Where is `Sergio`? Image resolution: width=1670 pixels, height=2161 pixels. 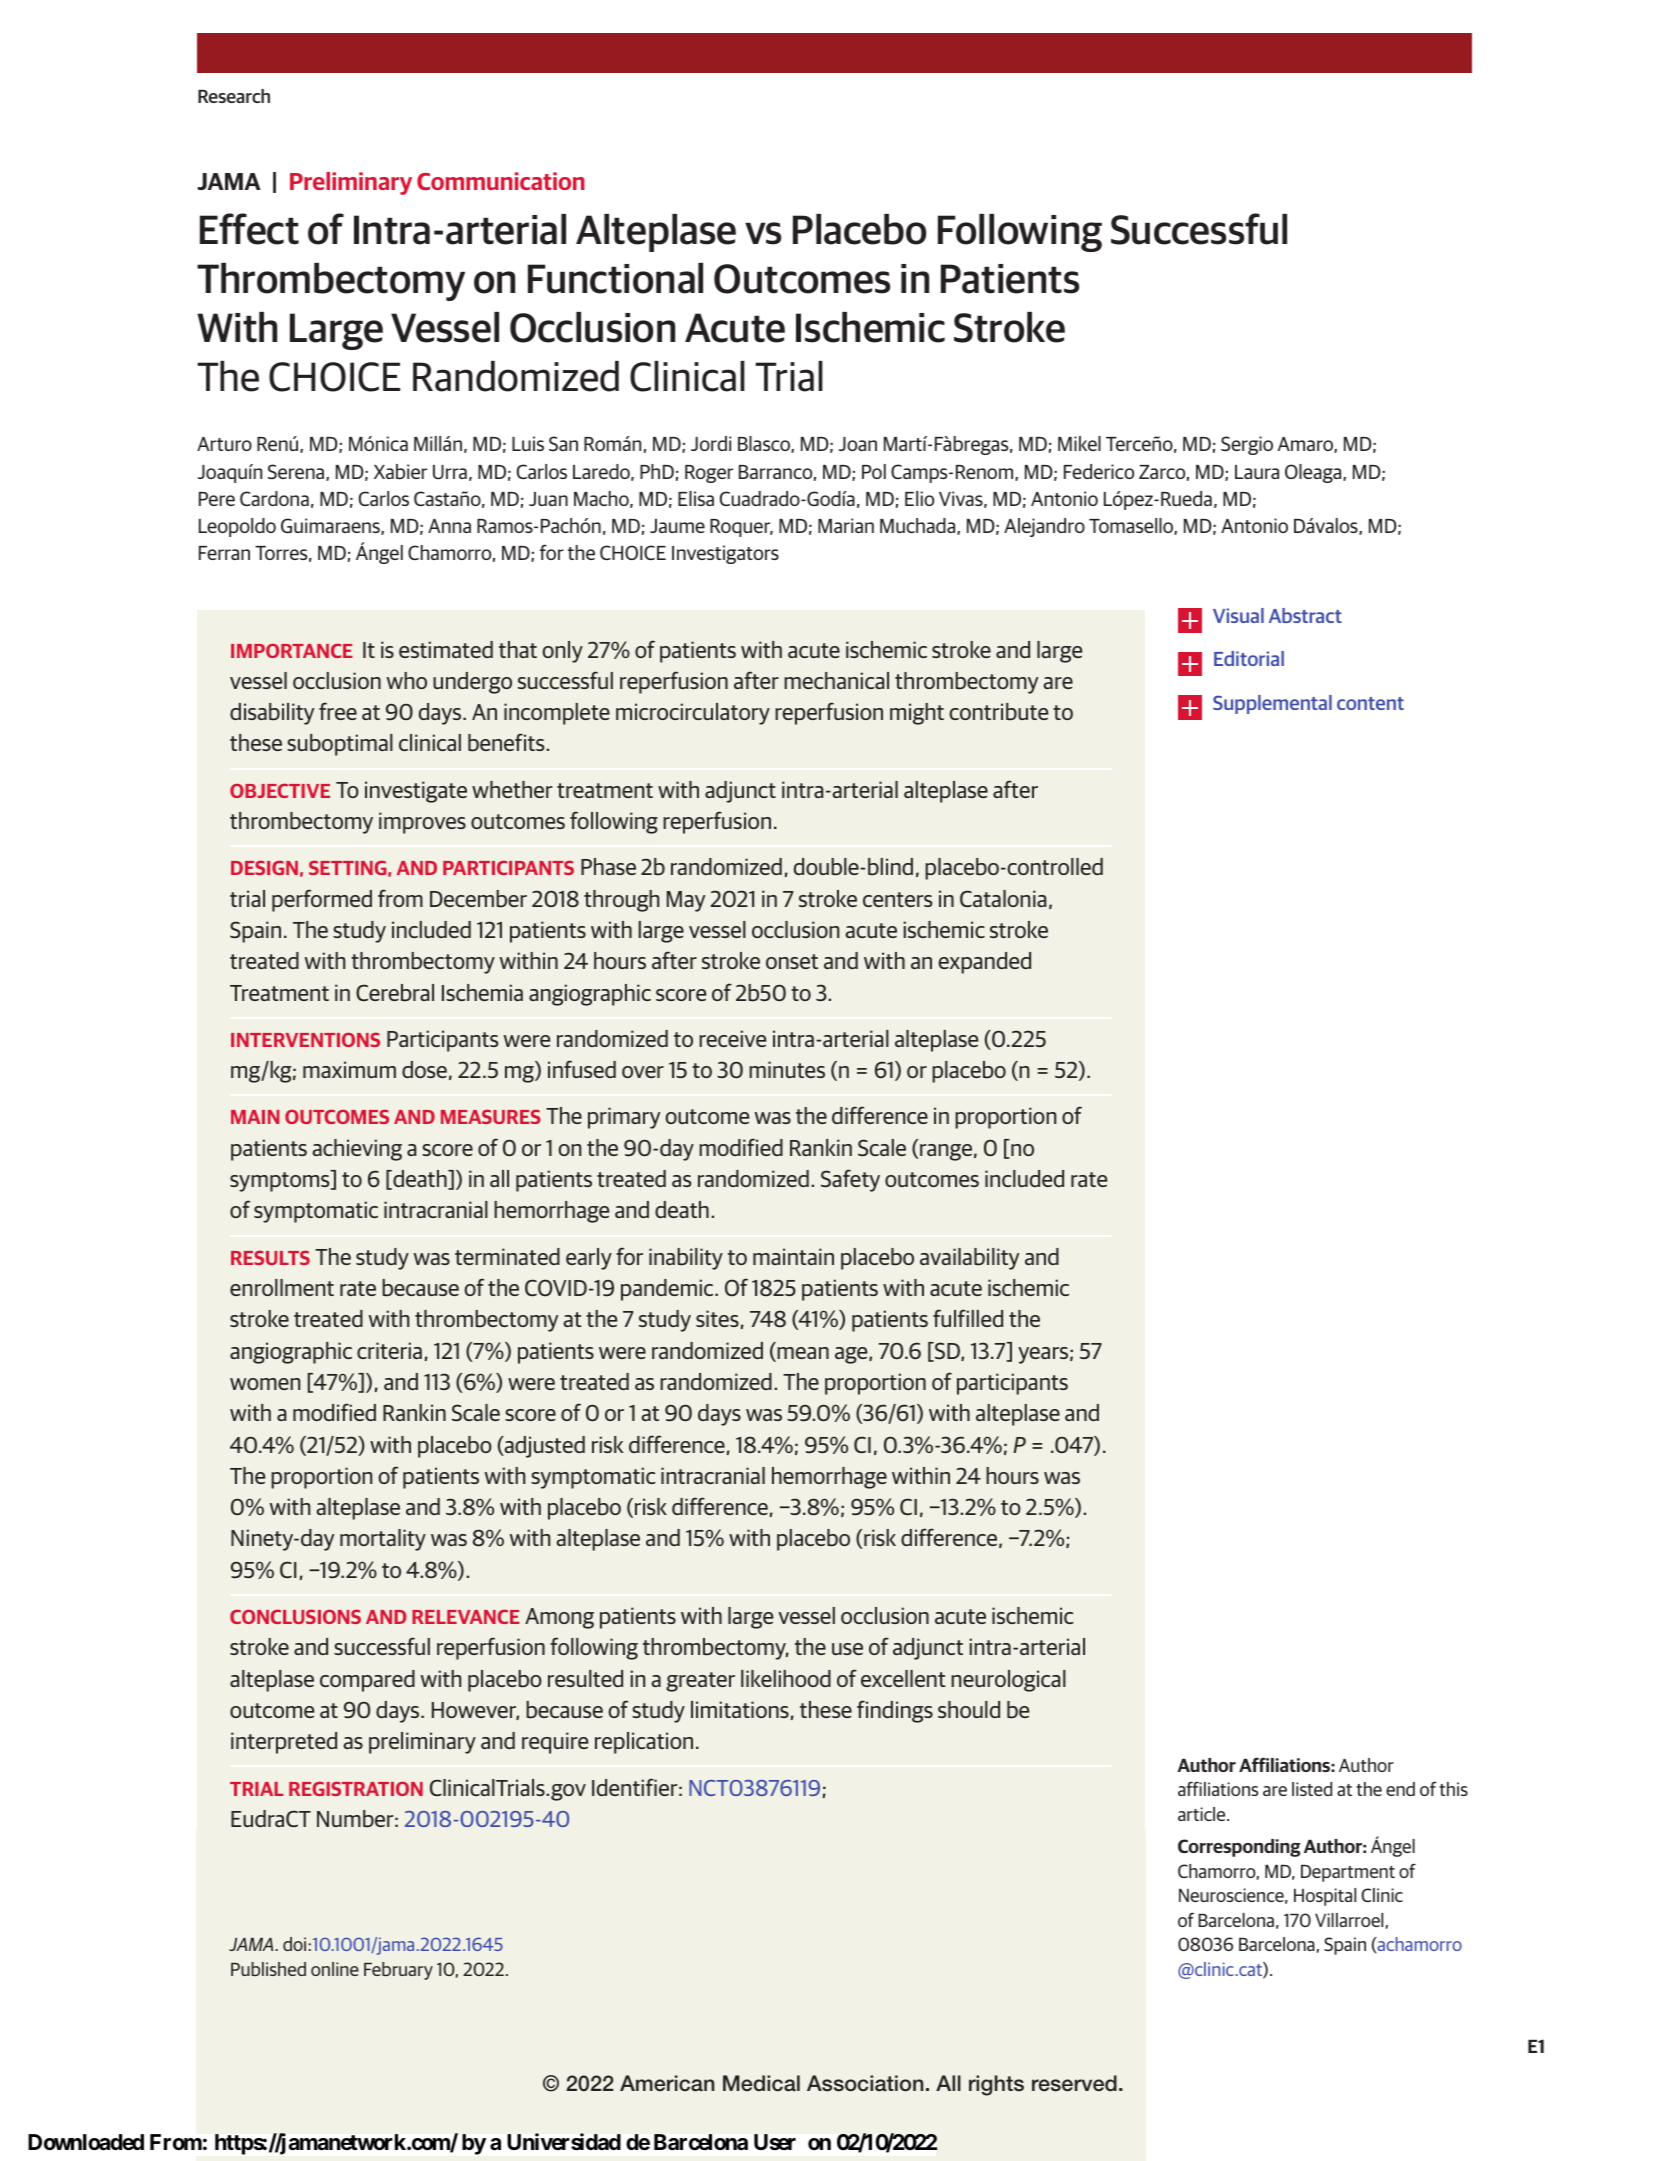
Sergio is located at coordinates (1247, 445).
